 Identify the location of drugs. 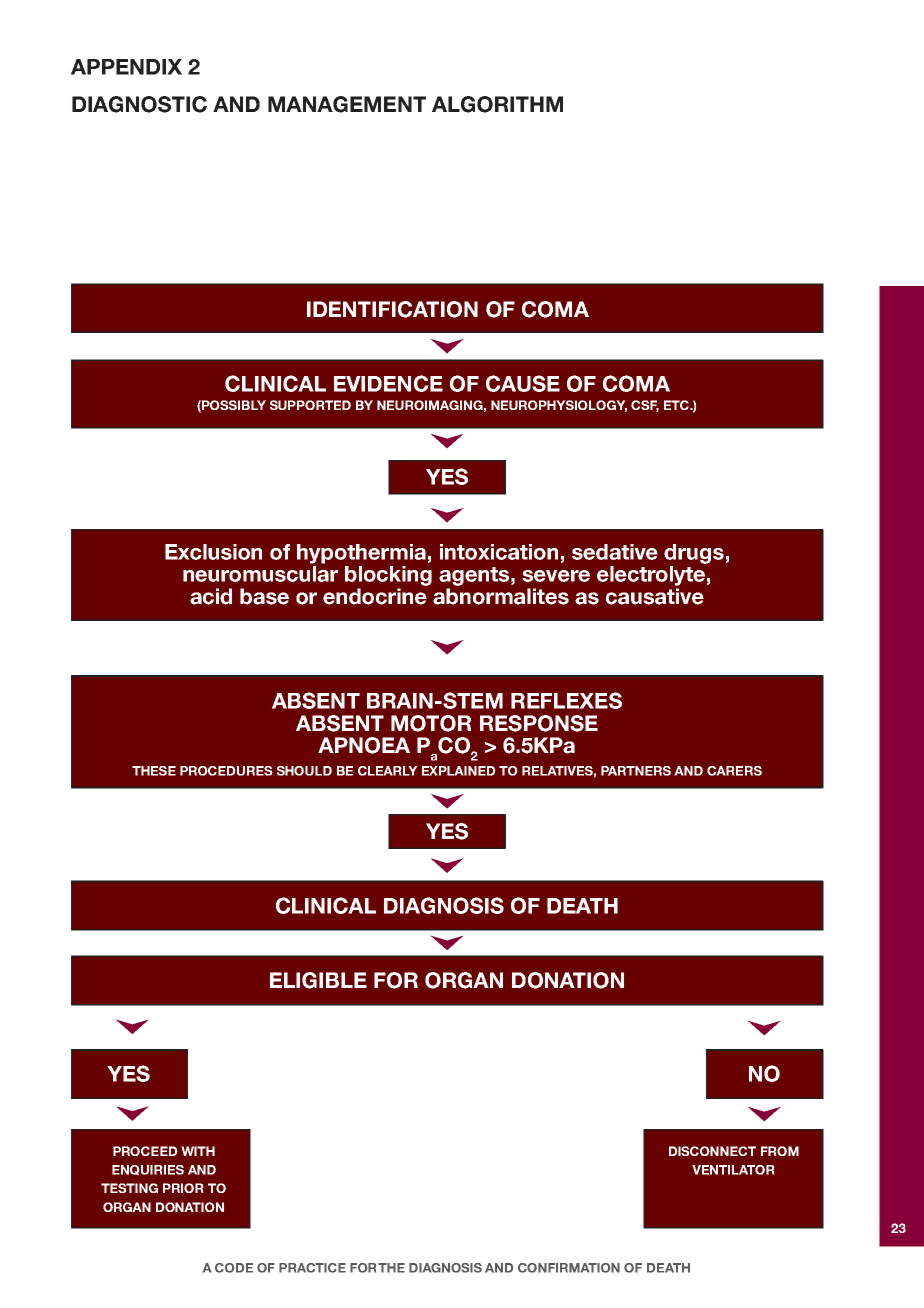
(694, 554).
